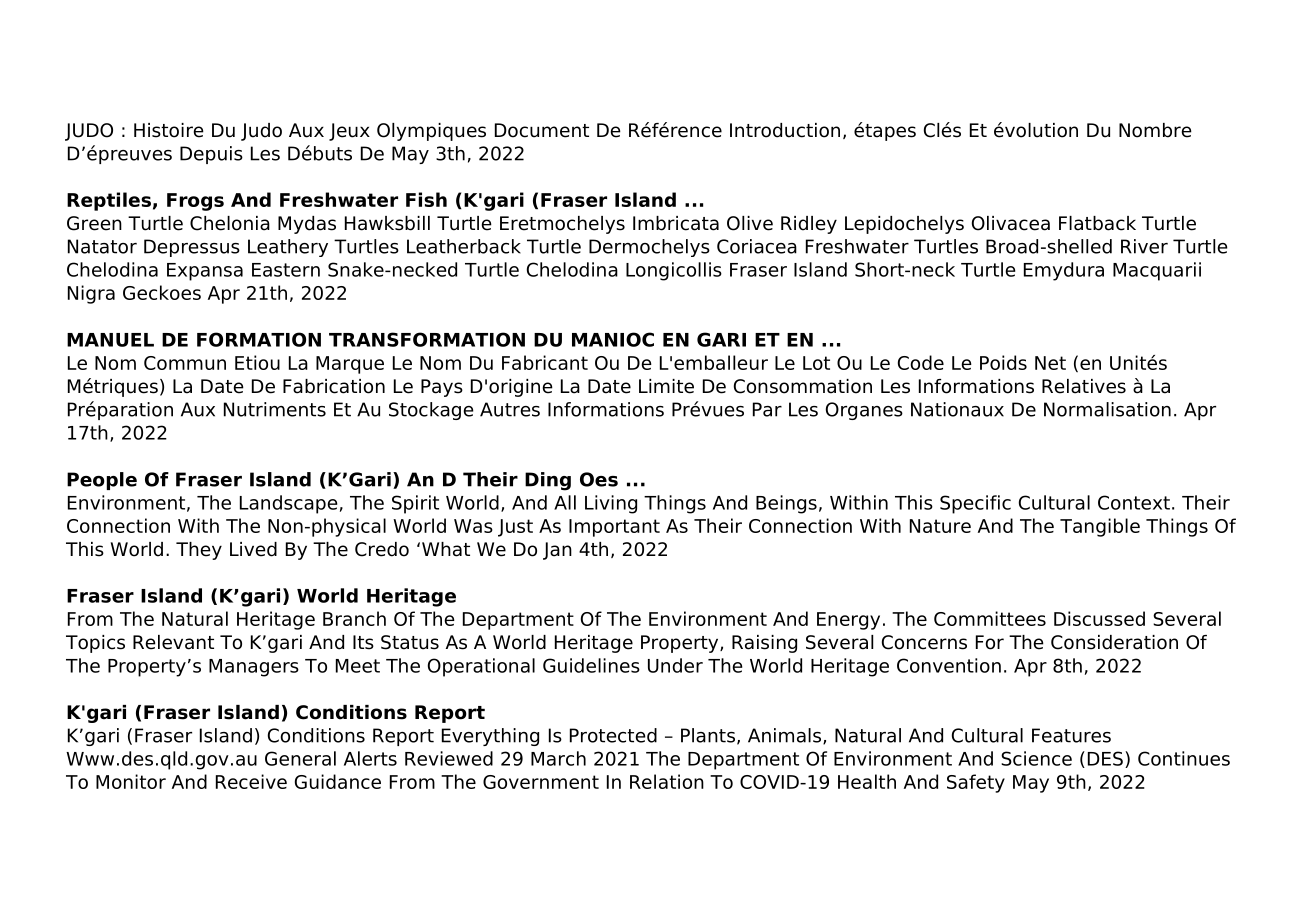 The image size is (1308, 924). I want to click on Eastern, so click(286, 270).
